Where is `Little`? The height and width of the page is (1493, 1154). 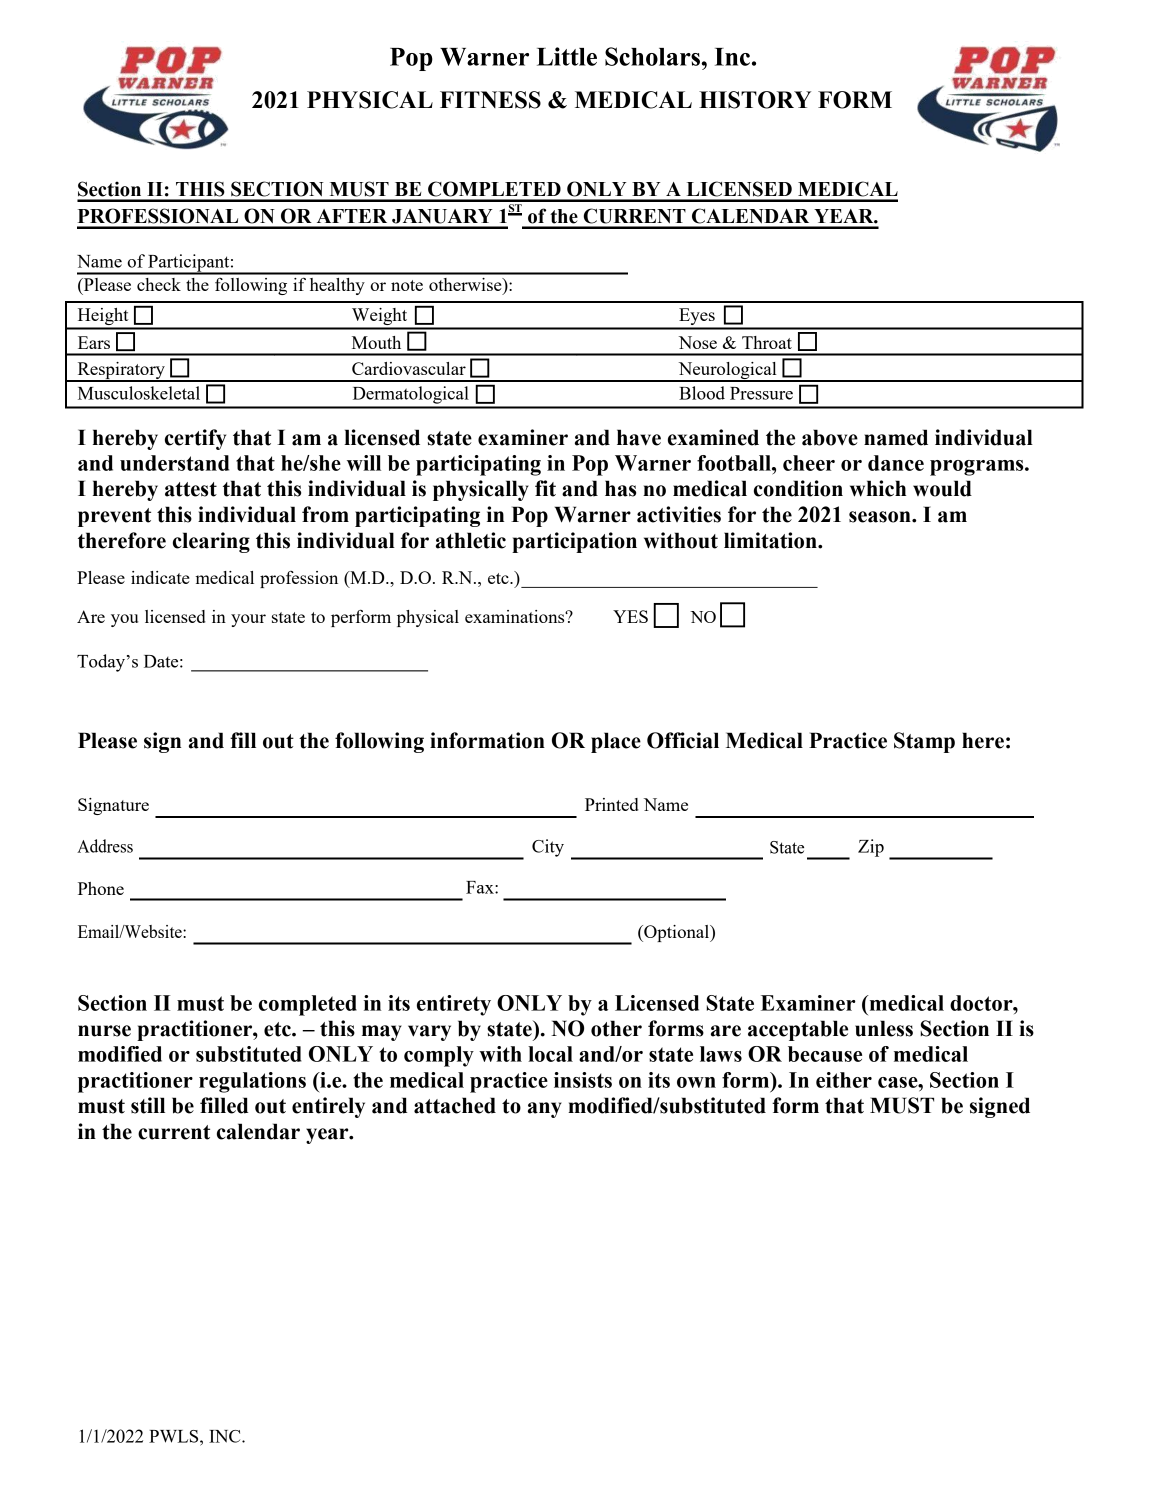 Little is located at coordinates (567, 56).
